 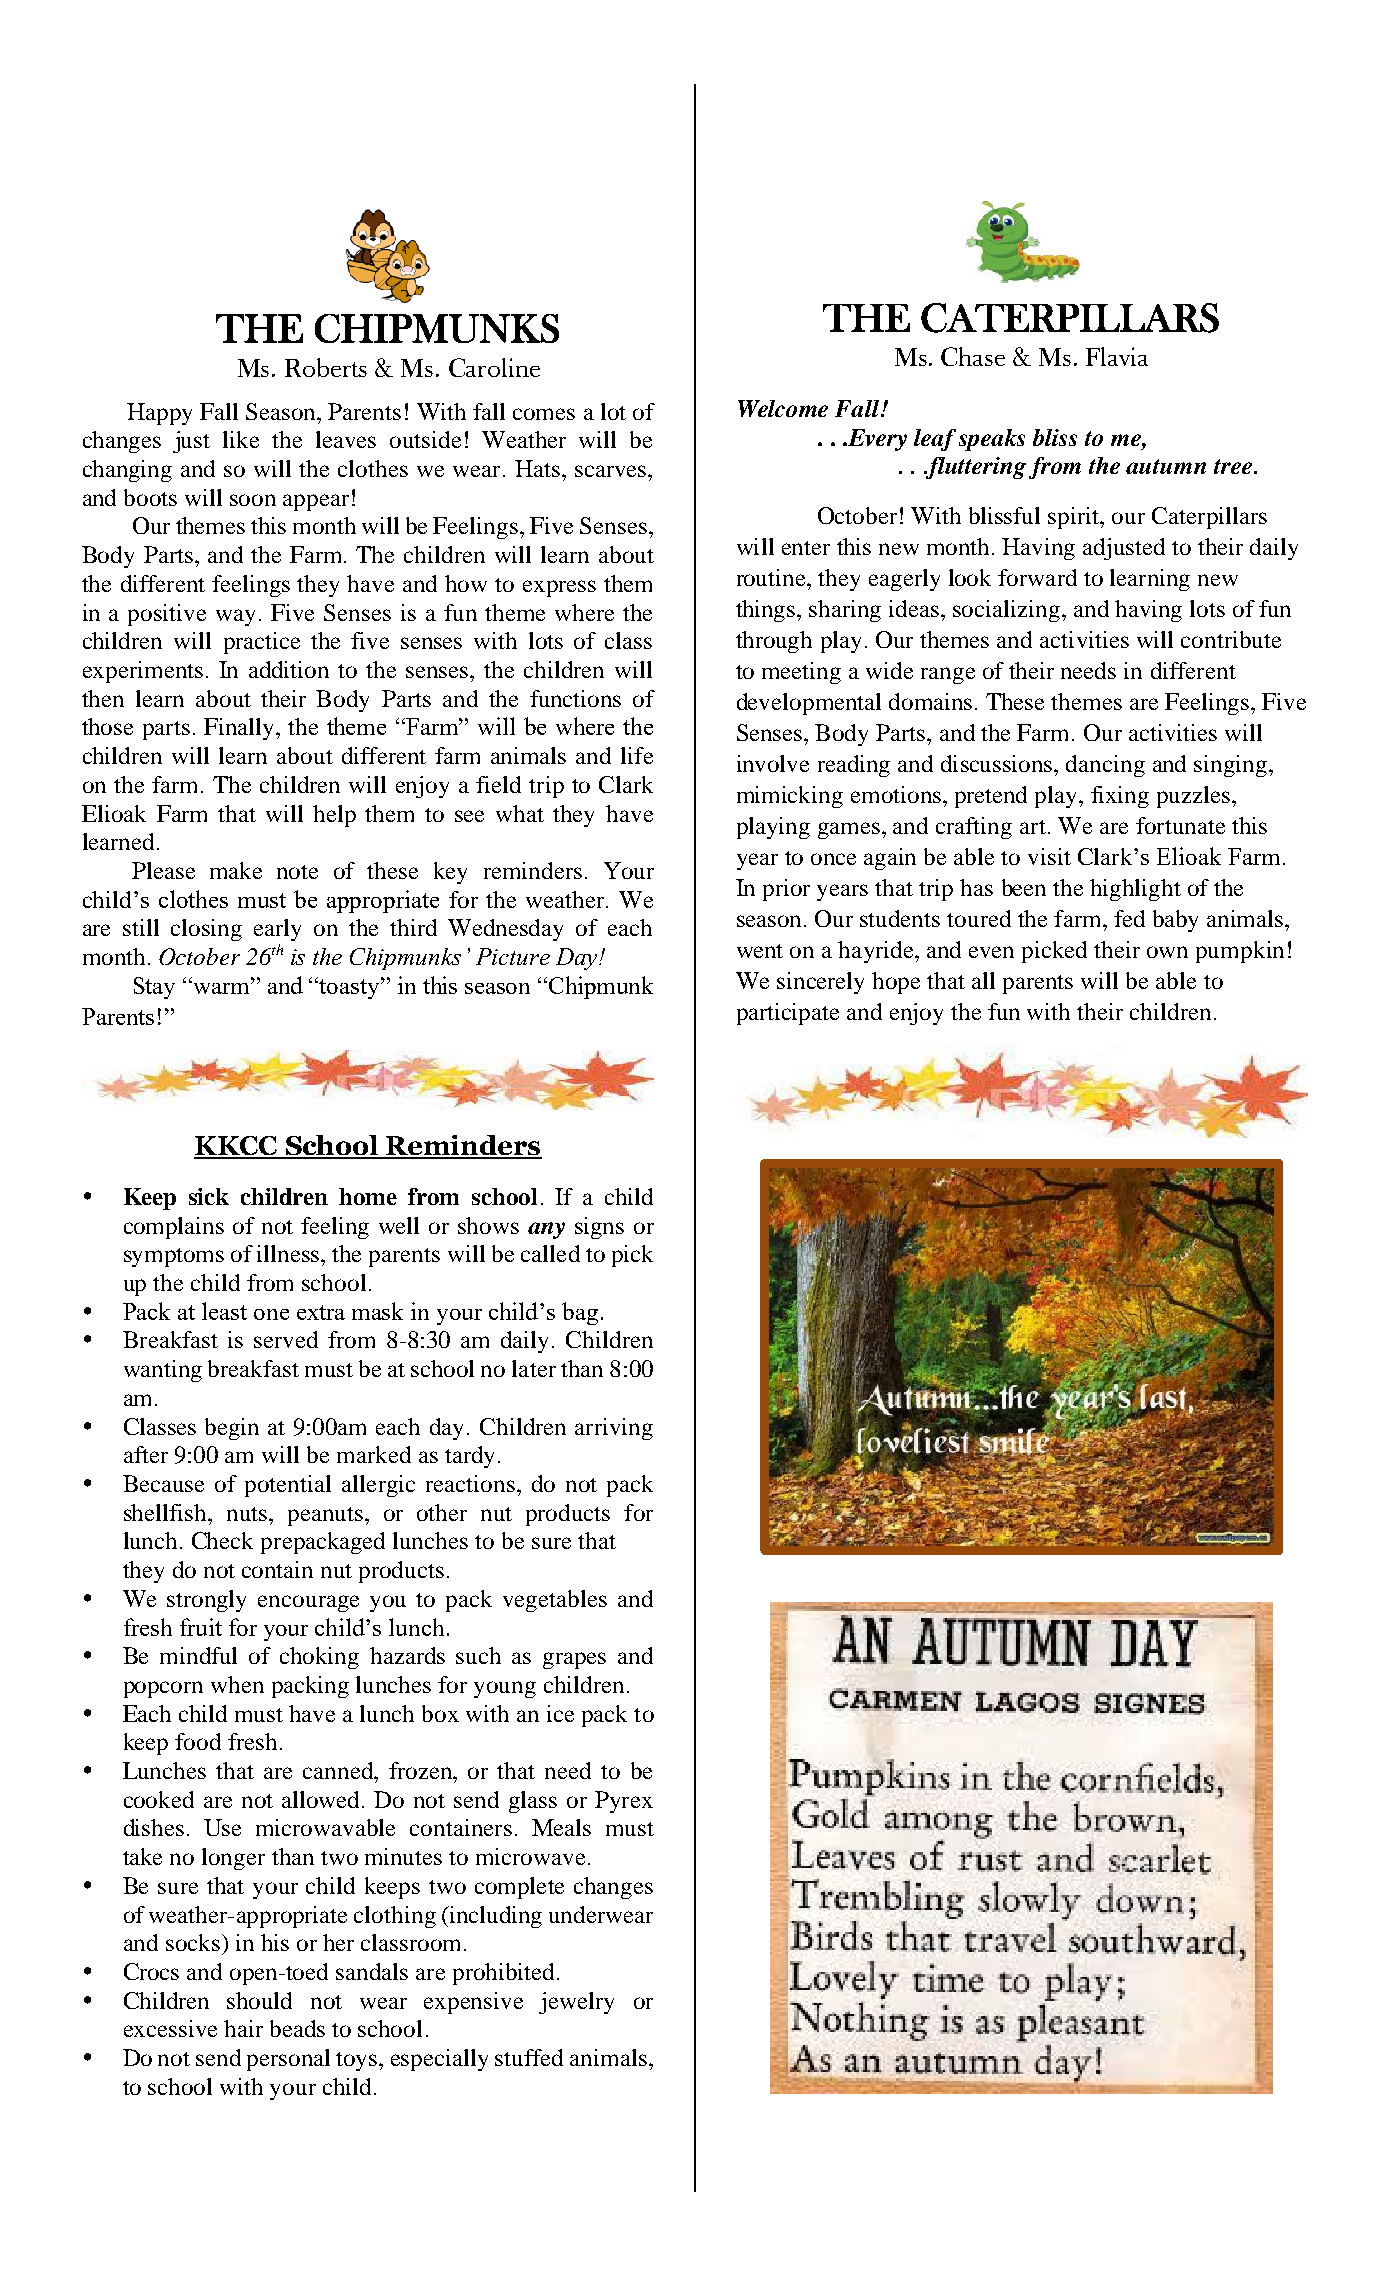 I want to click on like, so click(x=241, y=439).
